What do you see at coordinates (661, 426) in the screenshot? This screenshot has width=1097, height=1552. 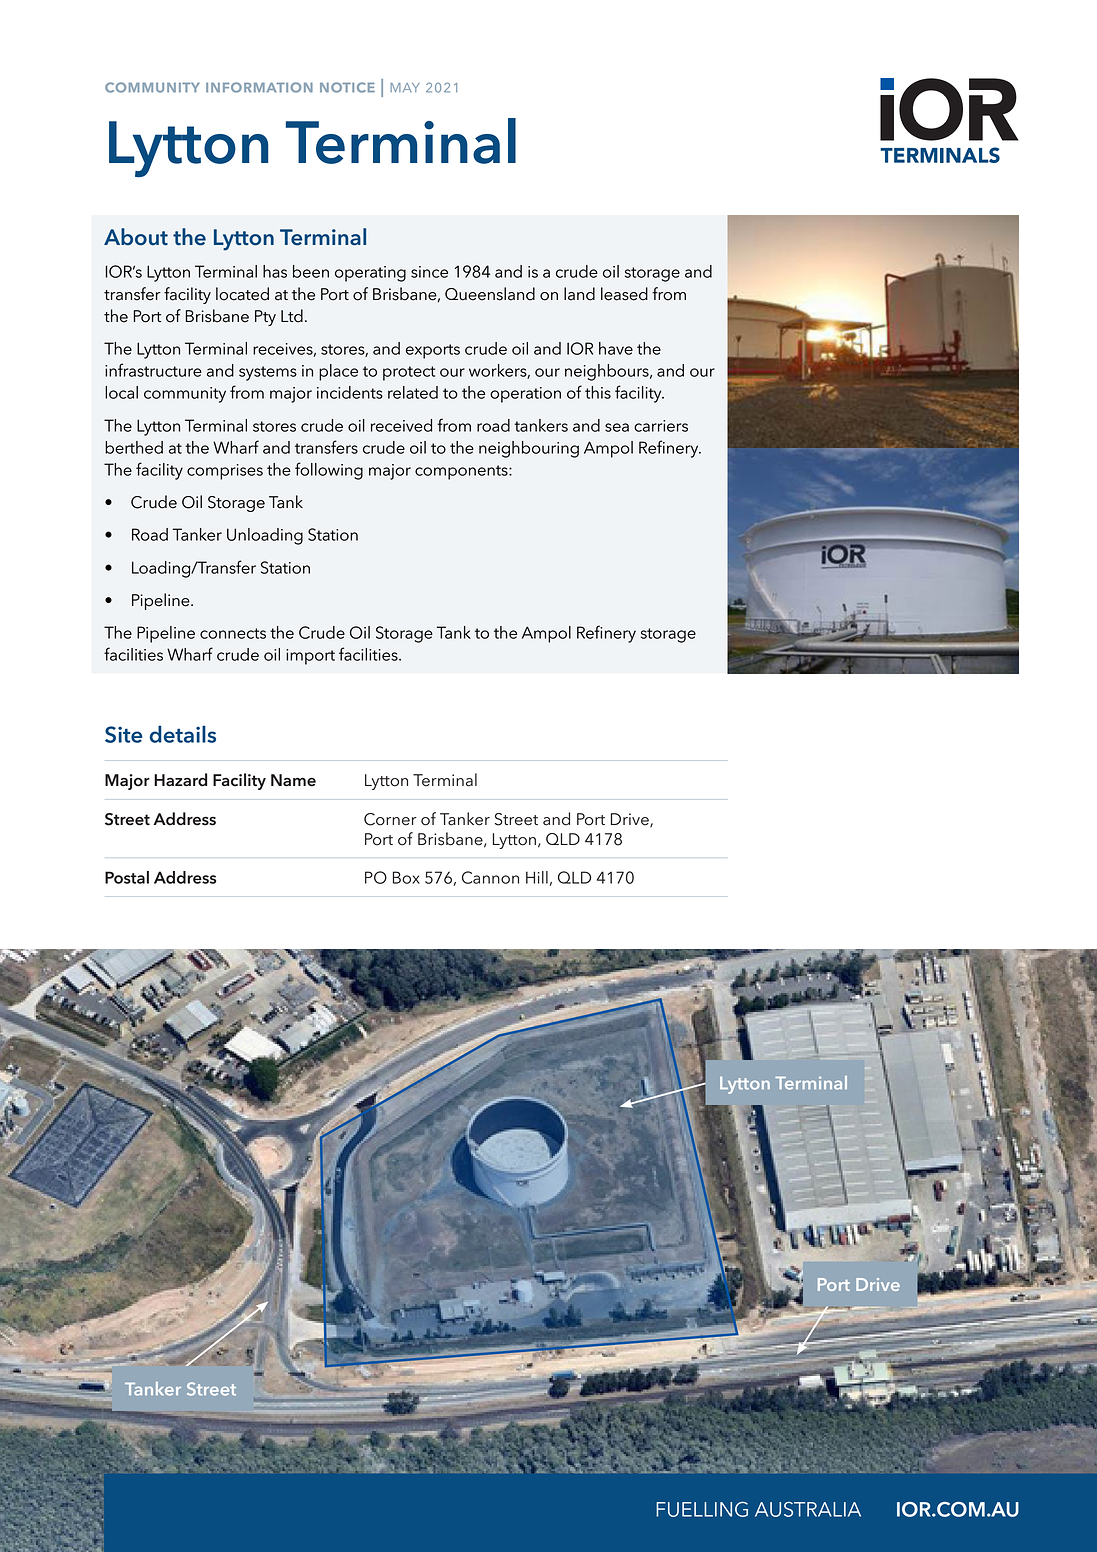 I see `carriers` at bounding box center [661, 426].
